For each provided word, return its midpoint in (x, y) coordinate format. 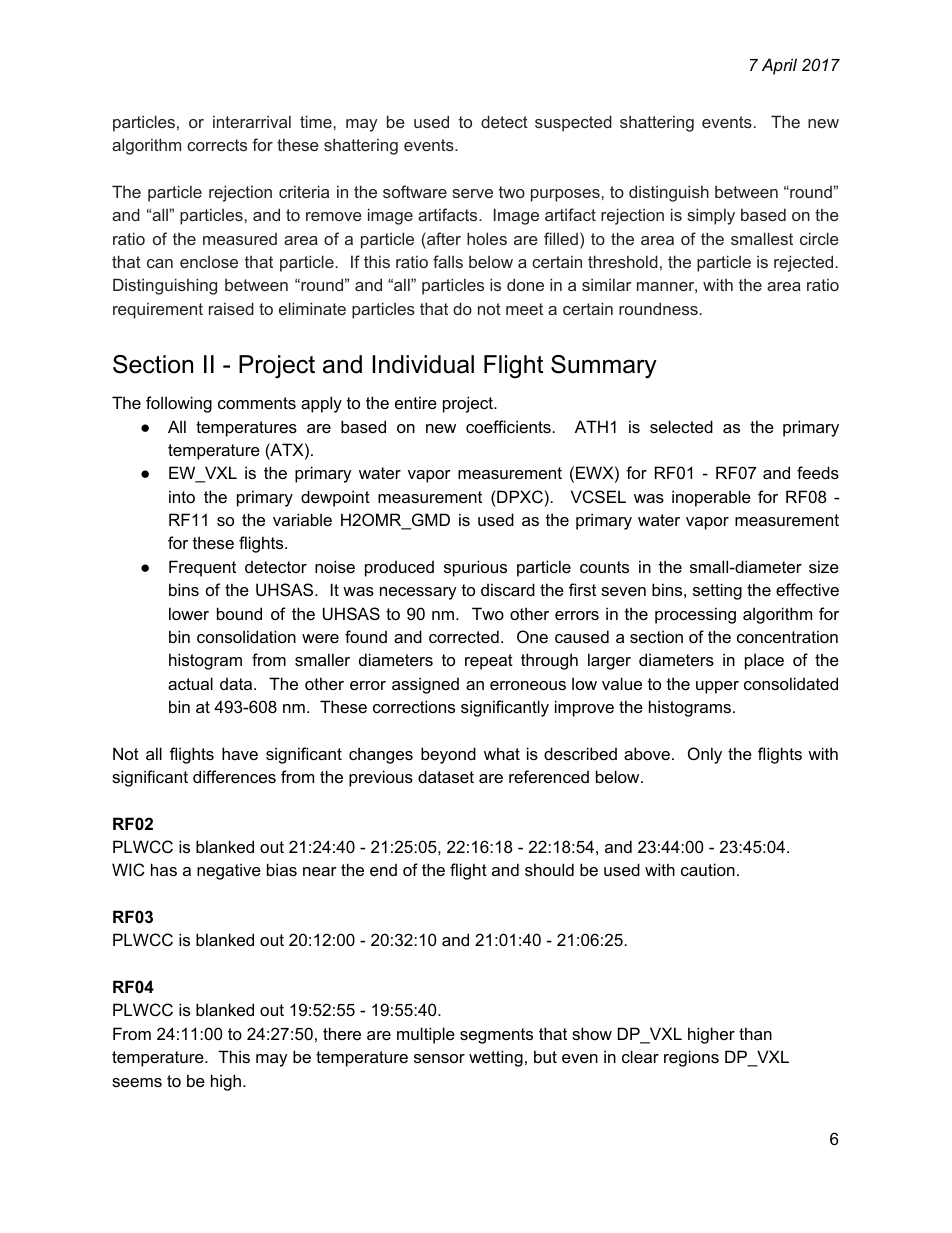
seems (137, 1082)
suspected (573, 123)
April (779, 66)
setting (717, 591)
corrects (217, 145)
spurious (475, 568)
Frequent (202, 568)
